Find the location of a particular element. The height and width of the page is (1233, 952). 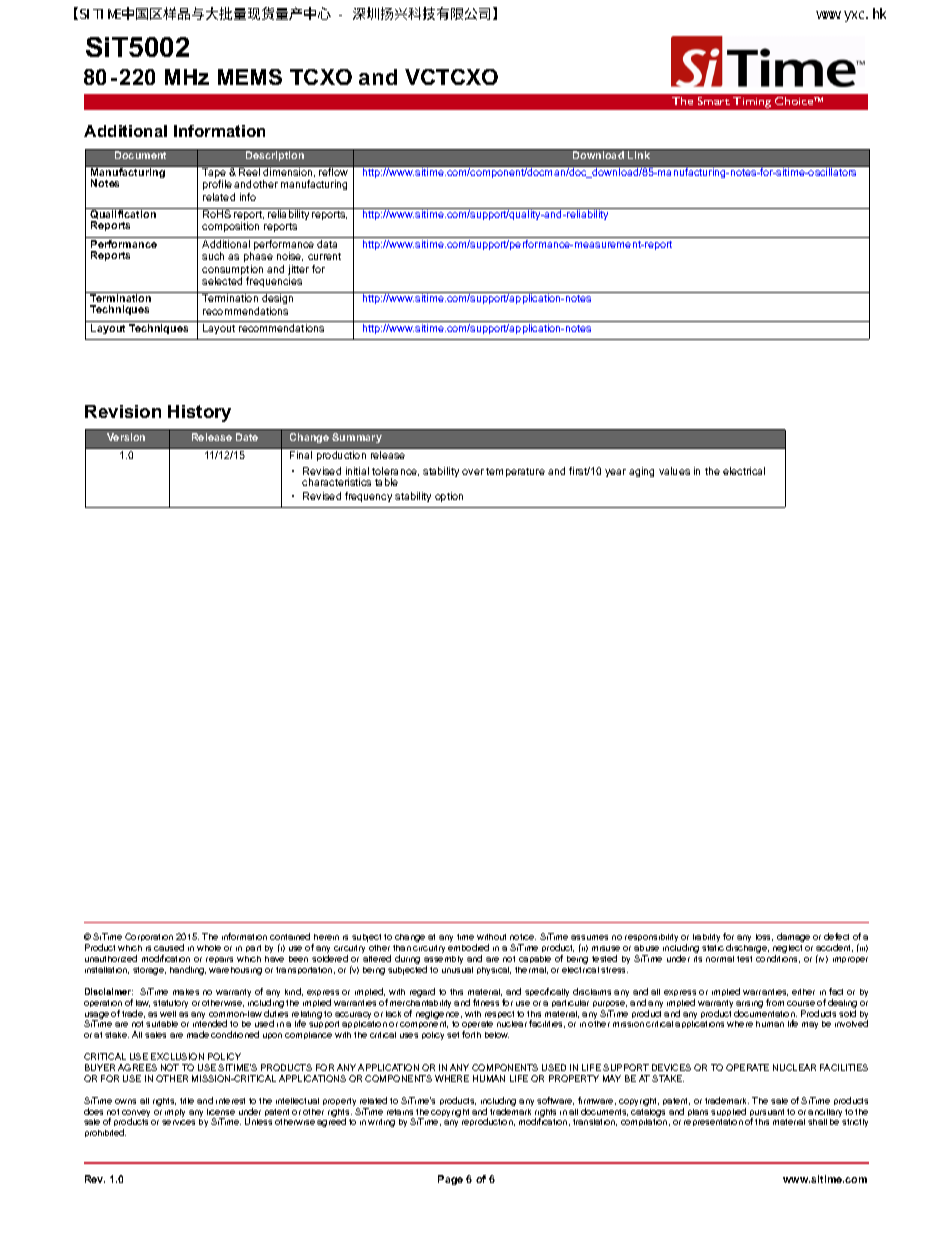

data is located at coordinates (327, 244).
